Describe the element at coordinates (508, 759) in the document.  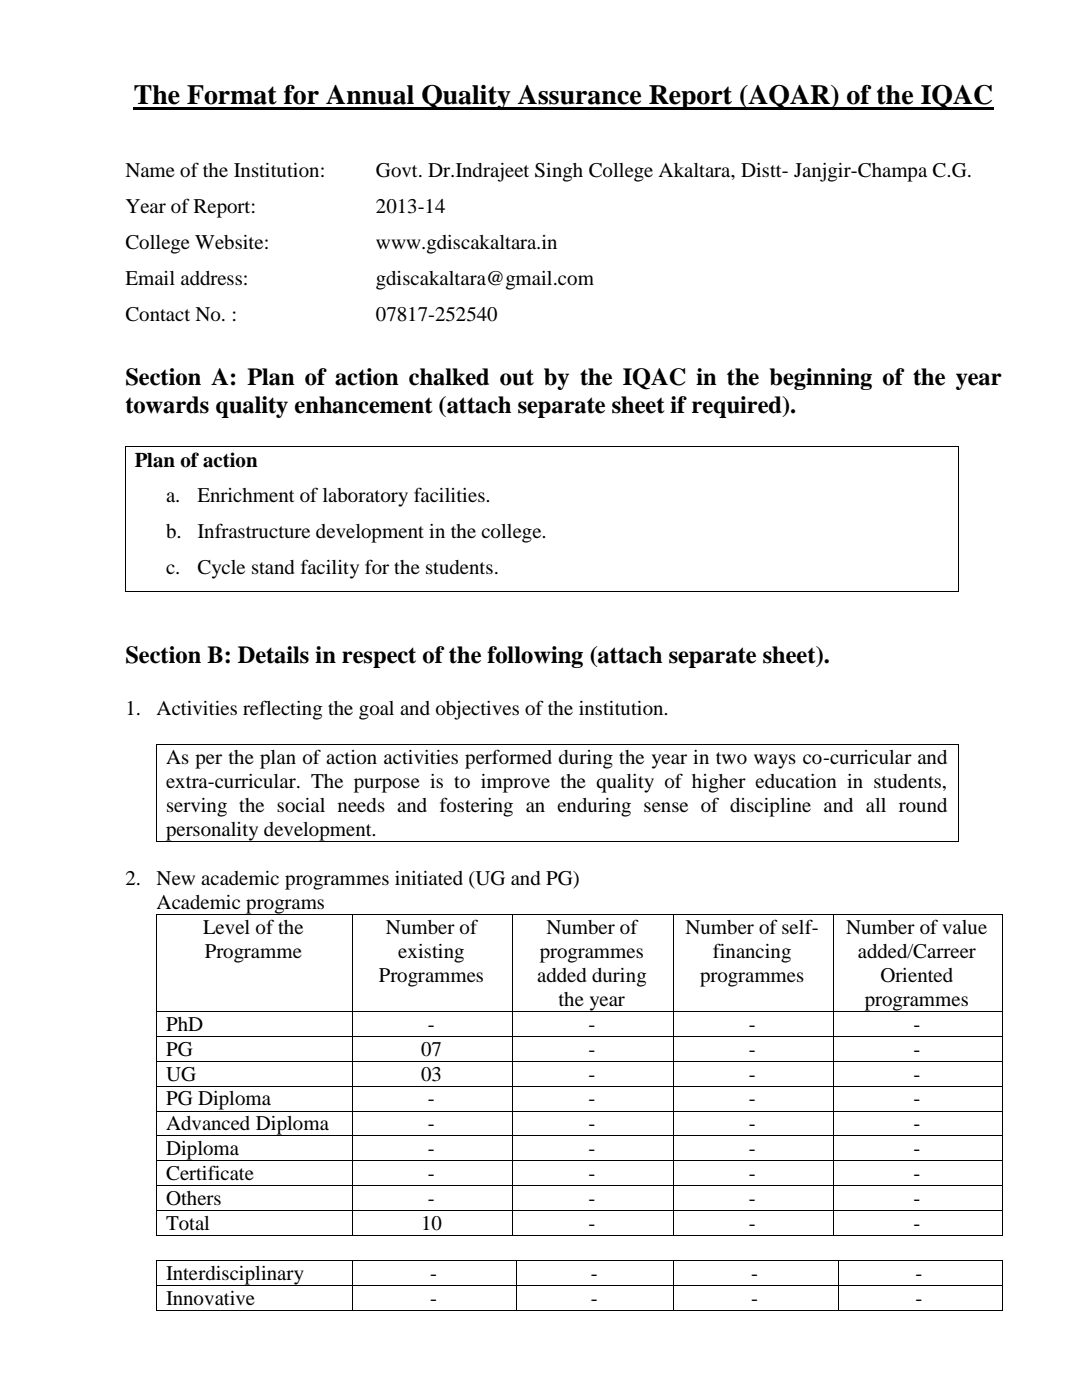
I see `performed` at that location.
